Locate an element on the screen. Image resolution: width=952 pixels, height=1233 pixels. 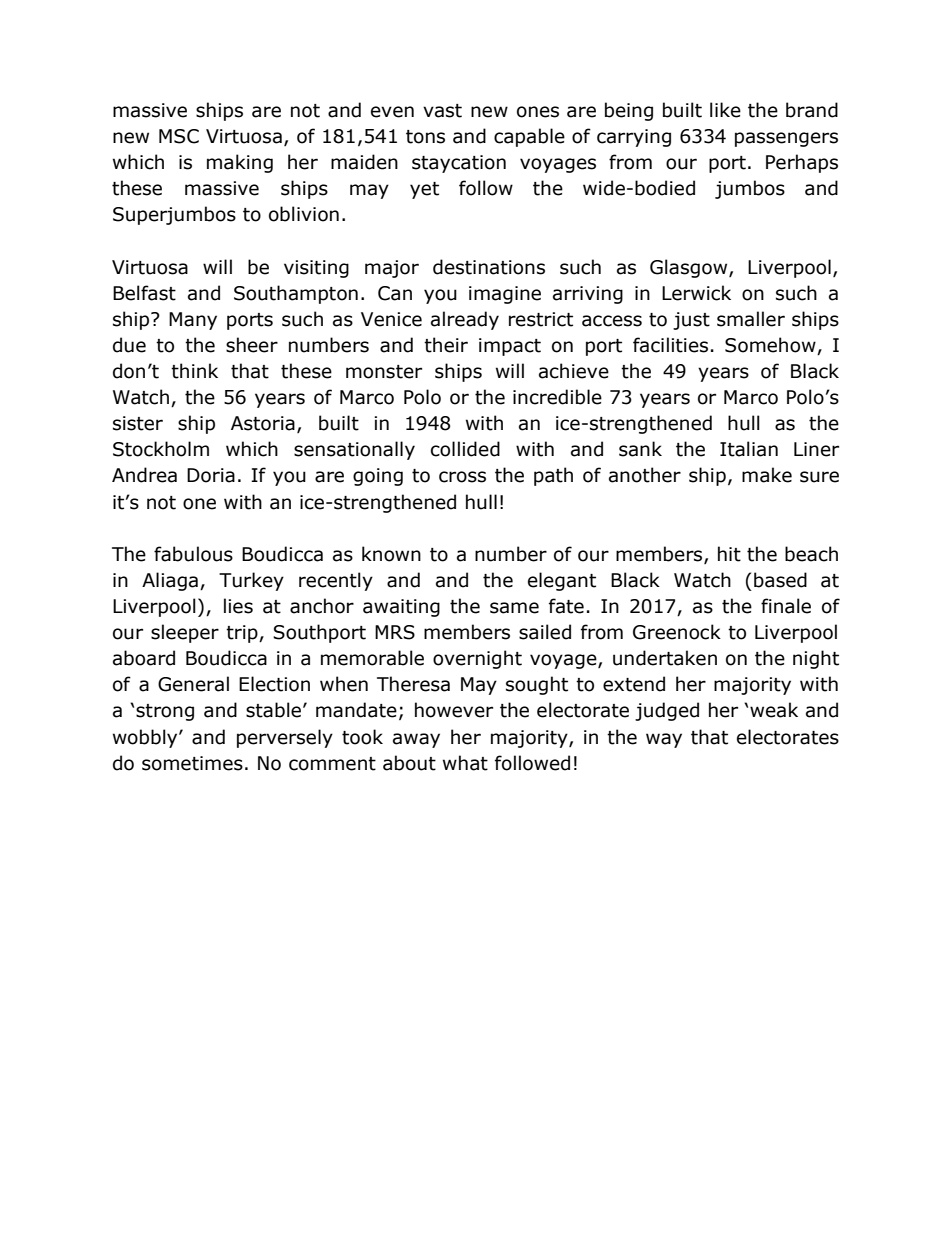
Stockholm is located at coordinates (161, 449).
